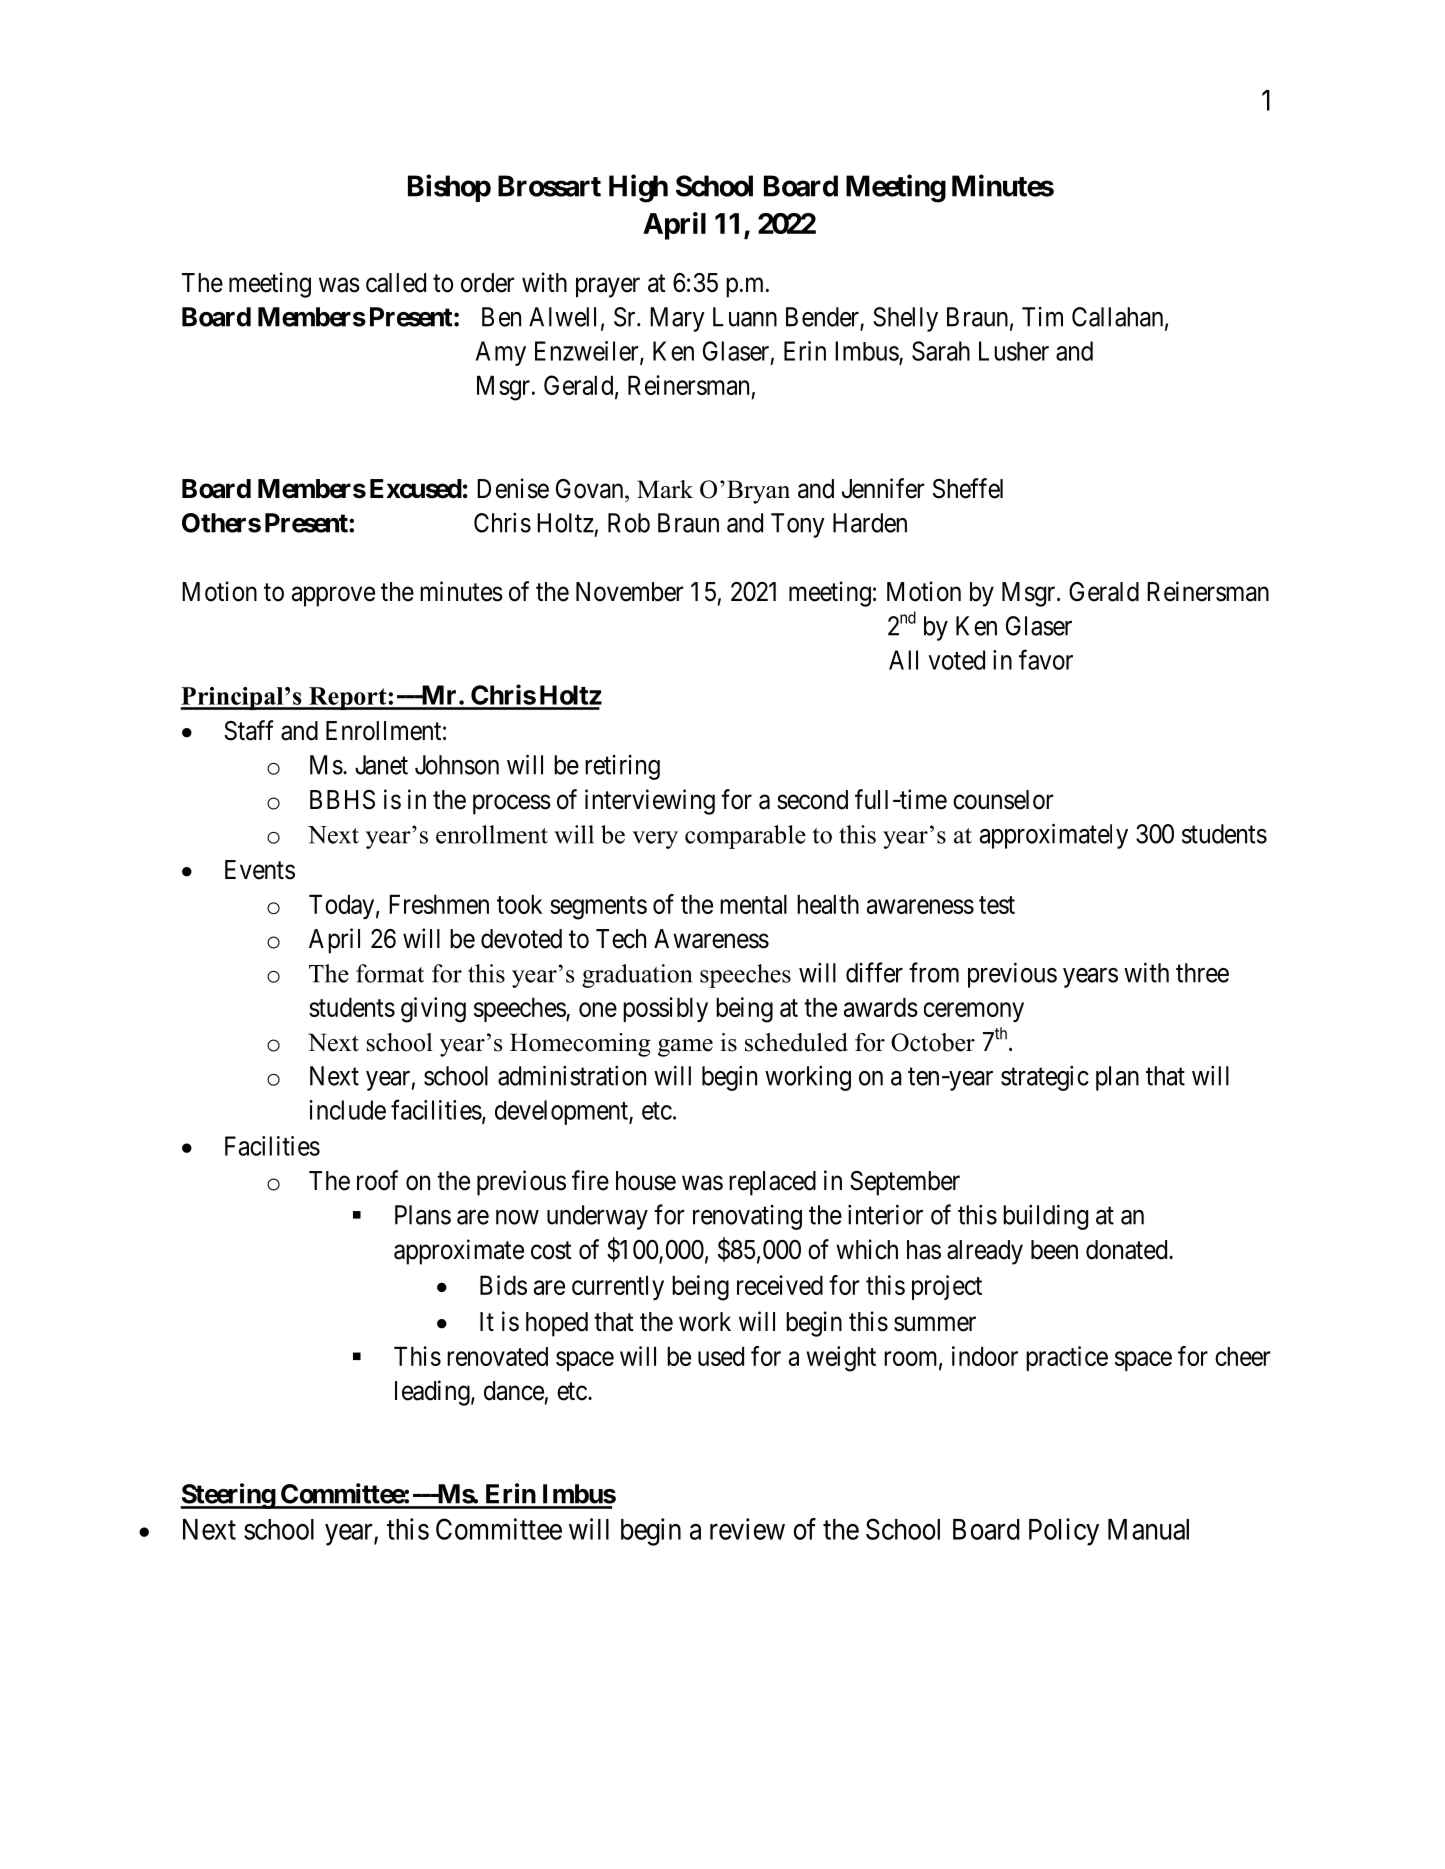 This document has height=1869, width=1445. What do you see at coordinates (745, 837) in the document?
I see `comparable` at bounding box center [745, 837].
